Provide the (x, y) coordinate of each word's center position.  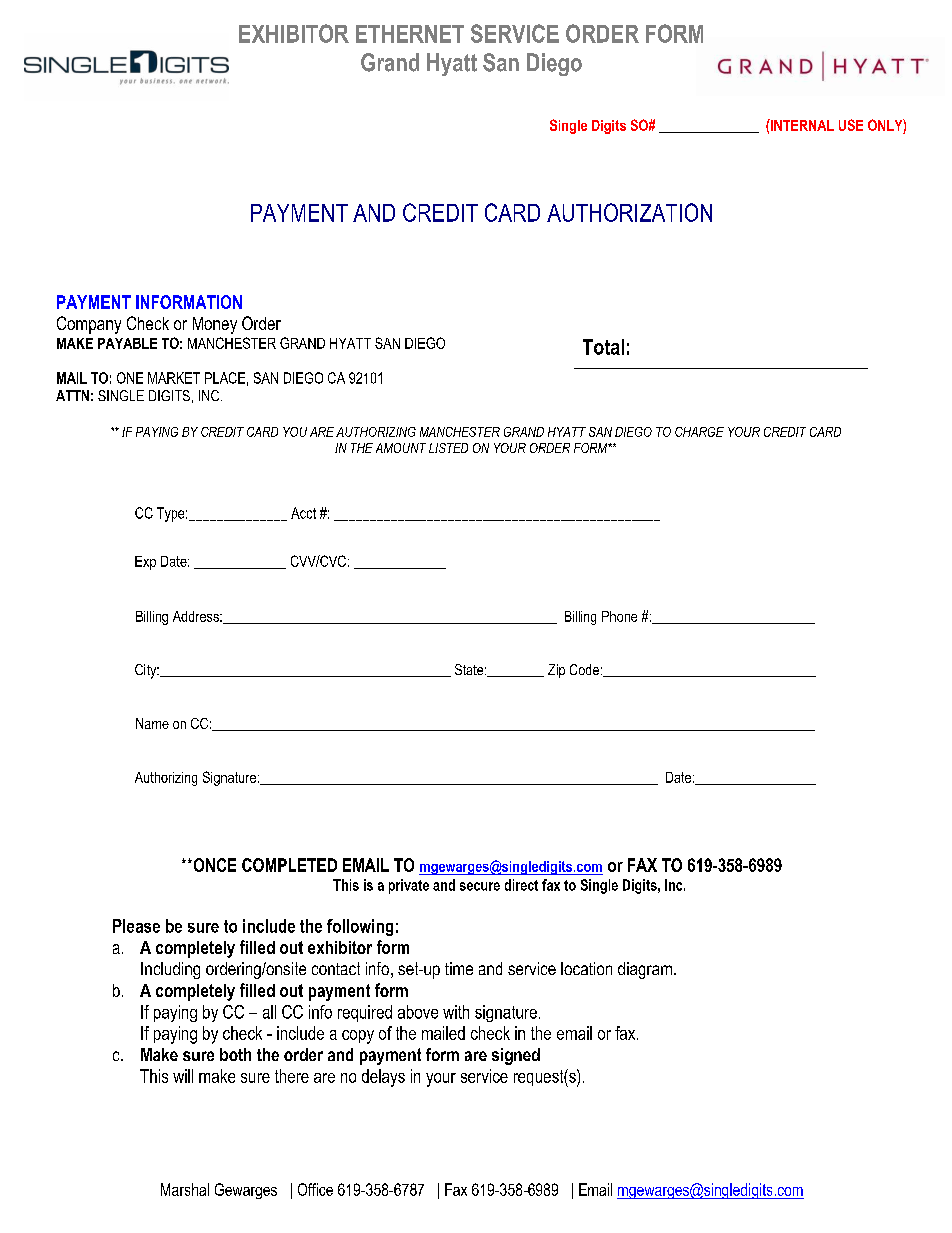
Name (152, 723)
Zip (556, 671)
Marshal (185, 1189)
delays (383, 1078)
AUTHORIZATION (629, 212)
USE (851, 125)
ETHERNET (410, 34)
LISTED (448, 448)
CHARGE (699, 432)
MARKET (174, 378)
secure (480, 886)
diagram (645, 970)
